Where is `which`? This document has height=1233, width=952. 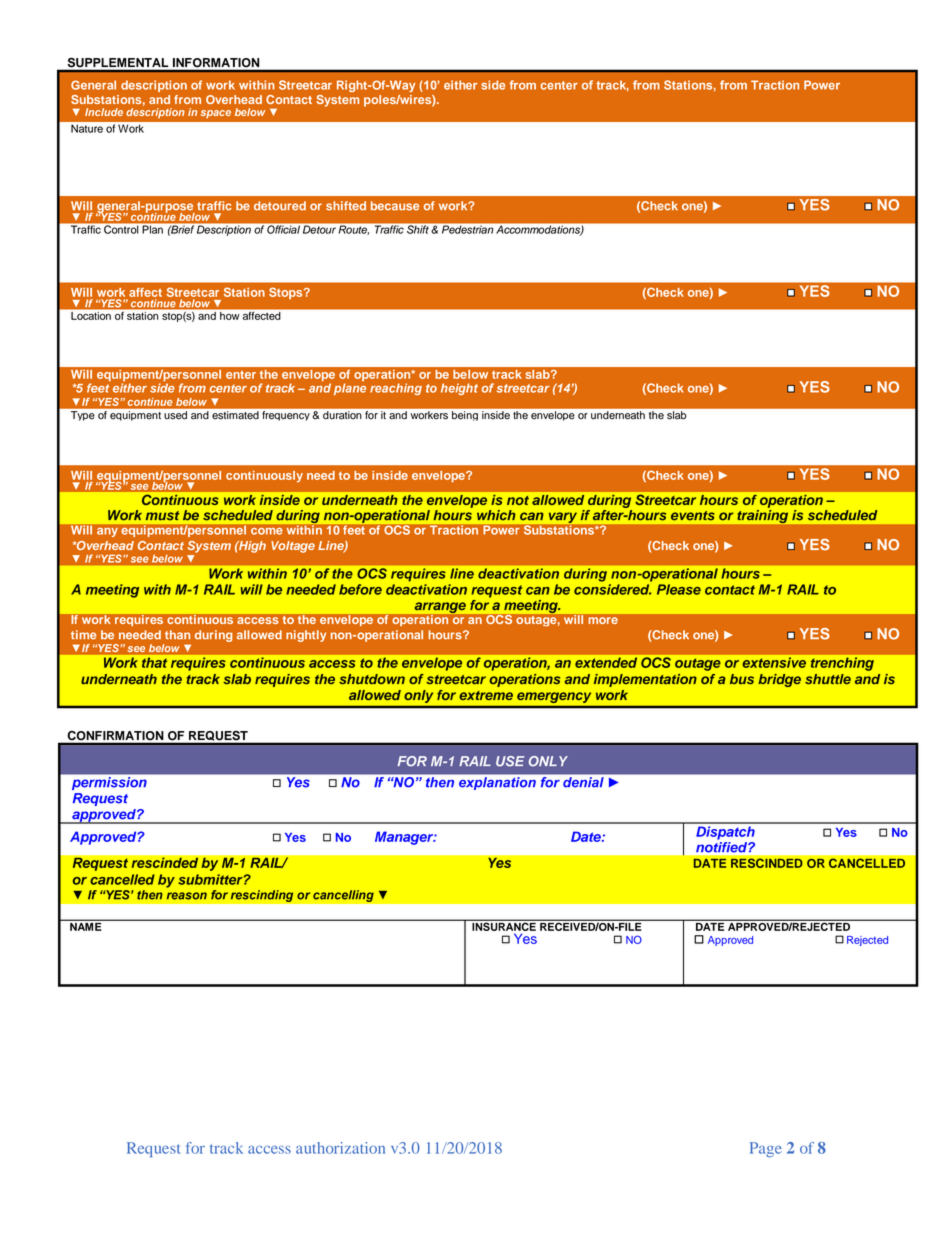 which is located at coordinates (496, 515).
